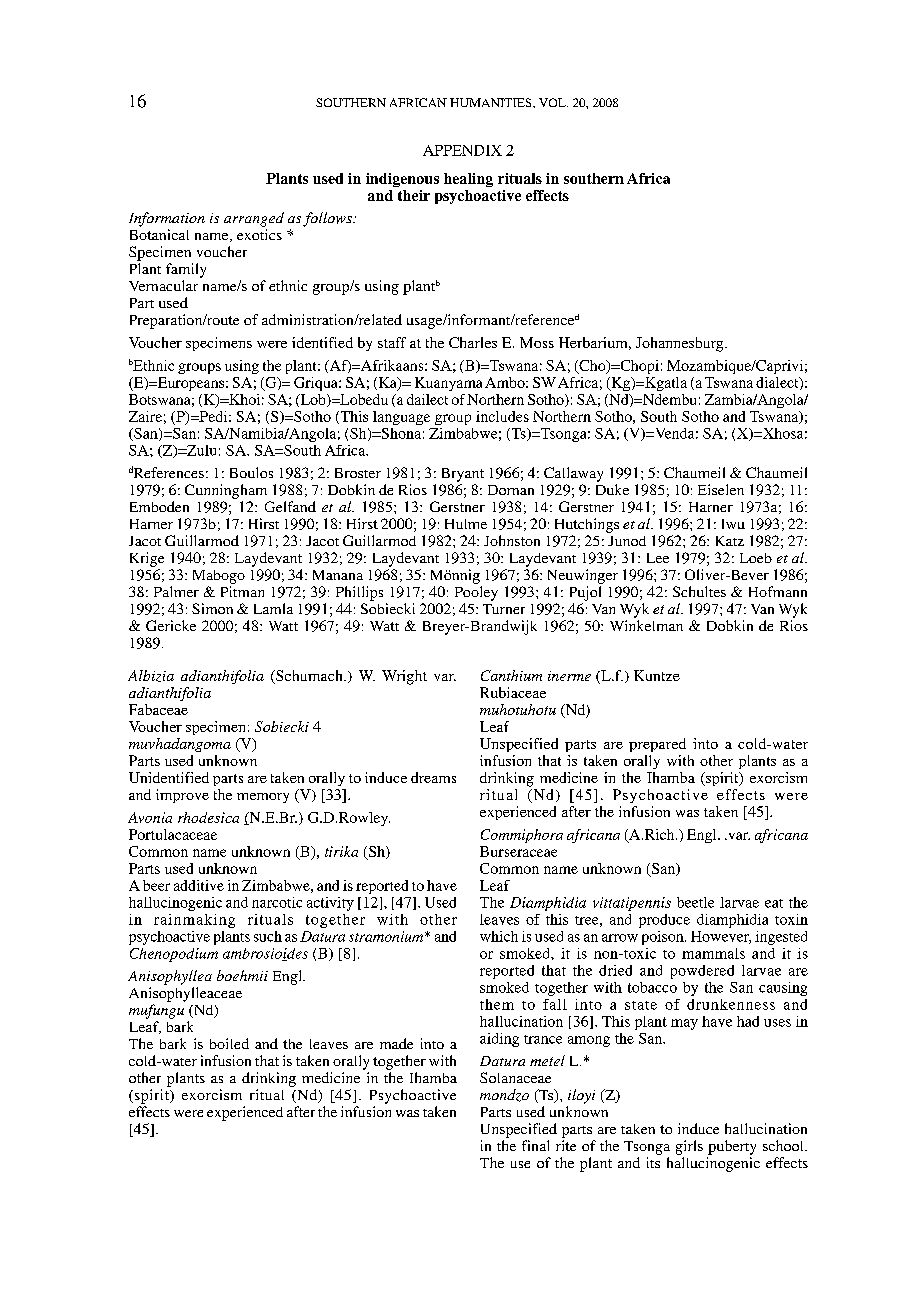 The height and width of the screenshot is (1316, 910). What do you see at coordinates (263, 798) in the screenshot?
I see `memory` at bounding box center [263, 798].
